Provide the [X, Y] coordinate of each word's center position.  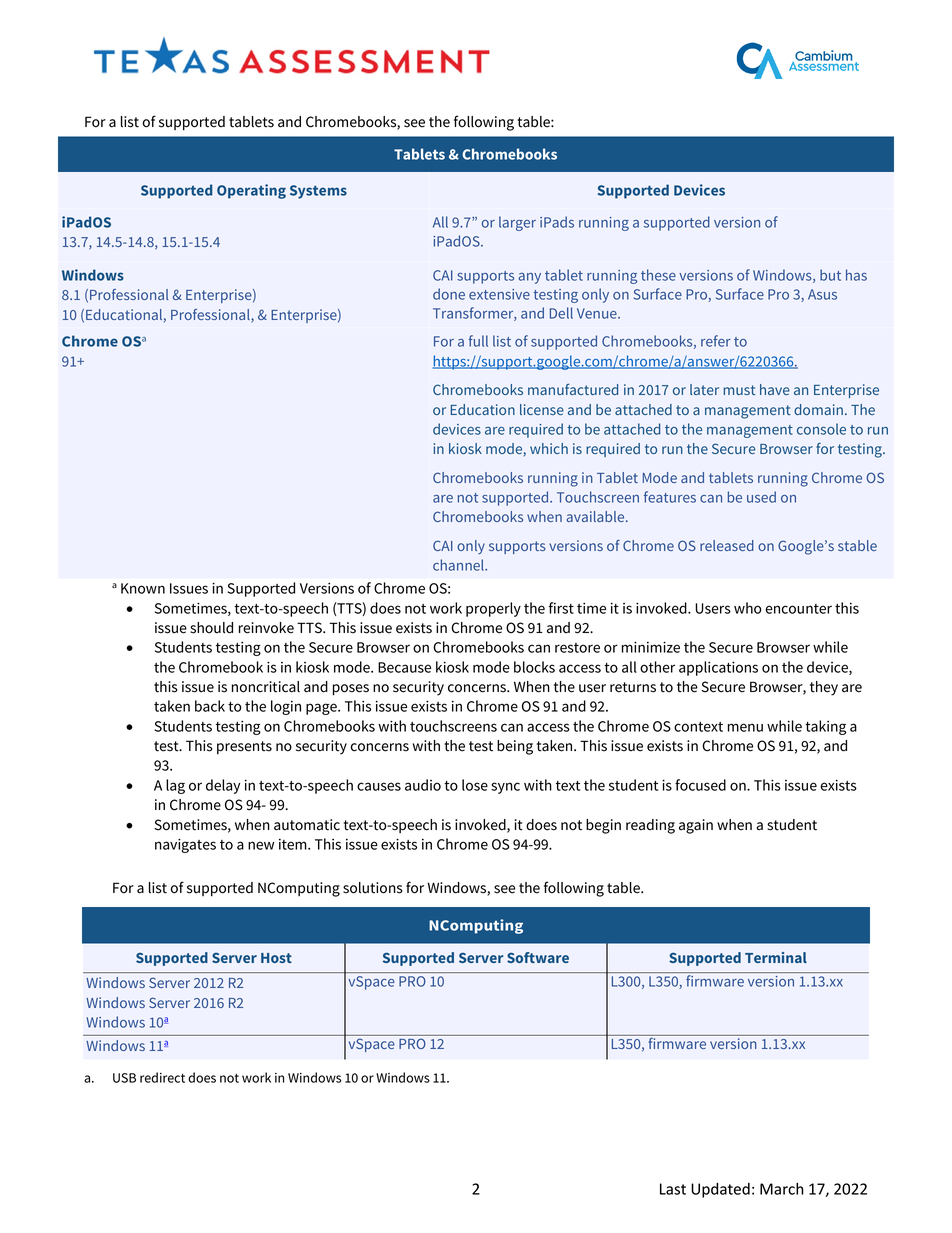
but [830, 275]
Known [143, 588]
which [549, 448]
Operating [251, 191]
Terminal [776, 957]
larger [517, 223]
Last [673, 1189]
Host [276, 958]
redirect [162, 1077]
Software [538, 957]
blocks [534, 667]
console [821, 429]
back [210, 706]
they [824, 688]
